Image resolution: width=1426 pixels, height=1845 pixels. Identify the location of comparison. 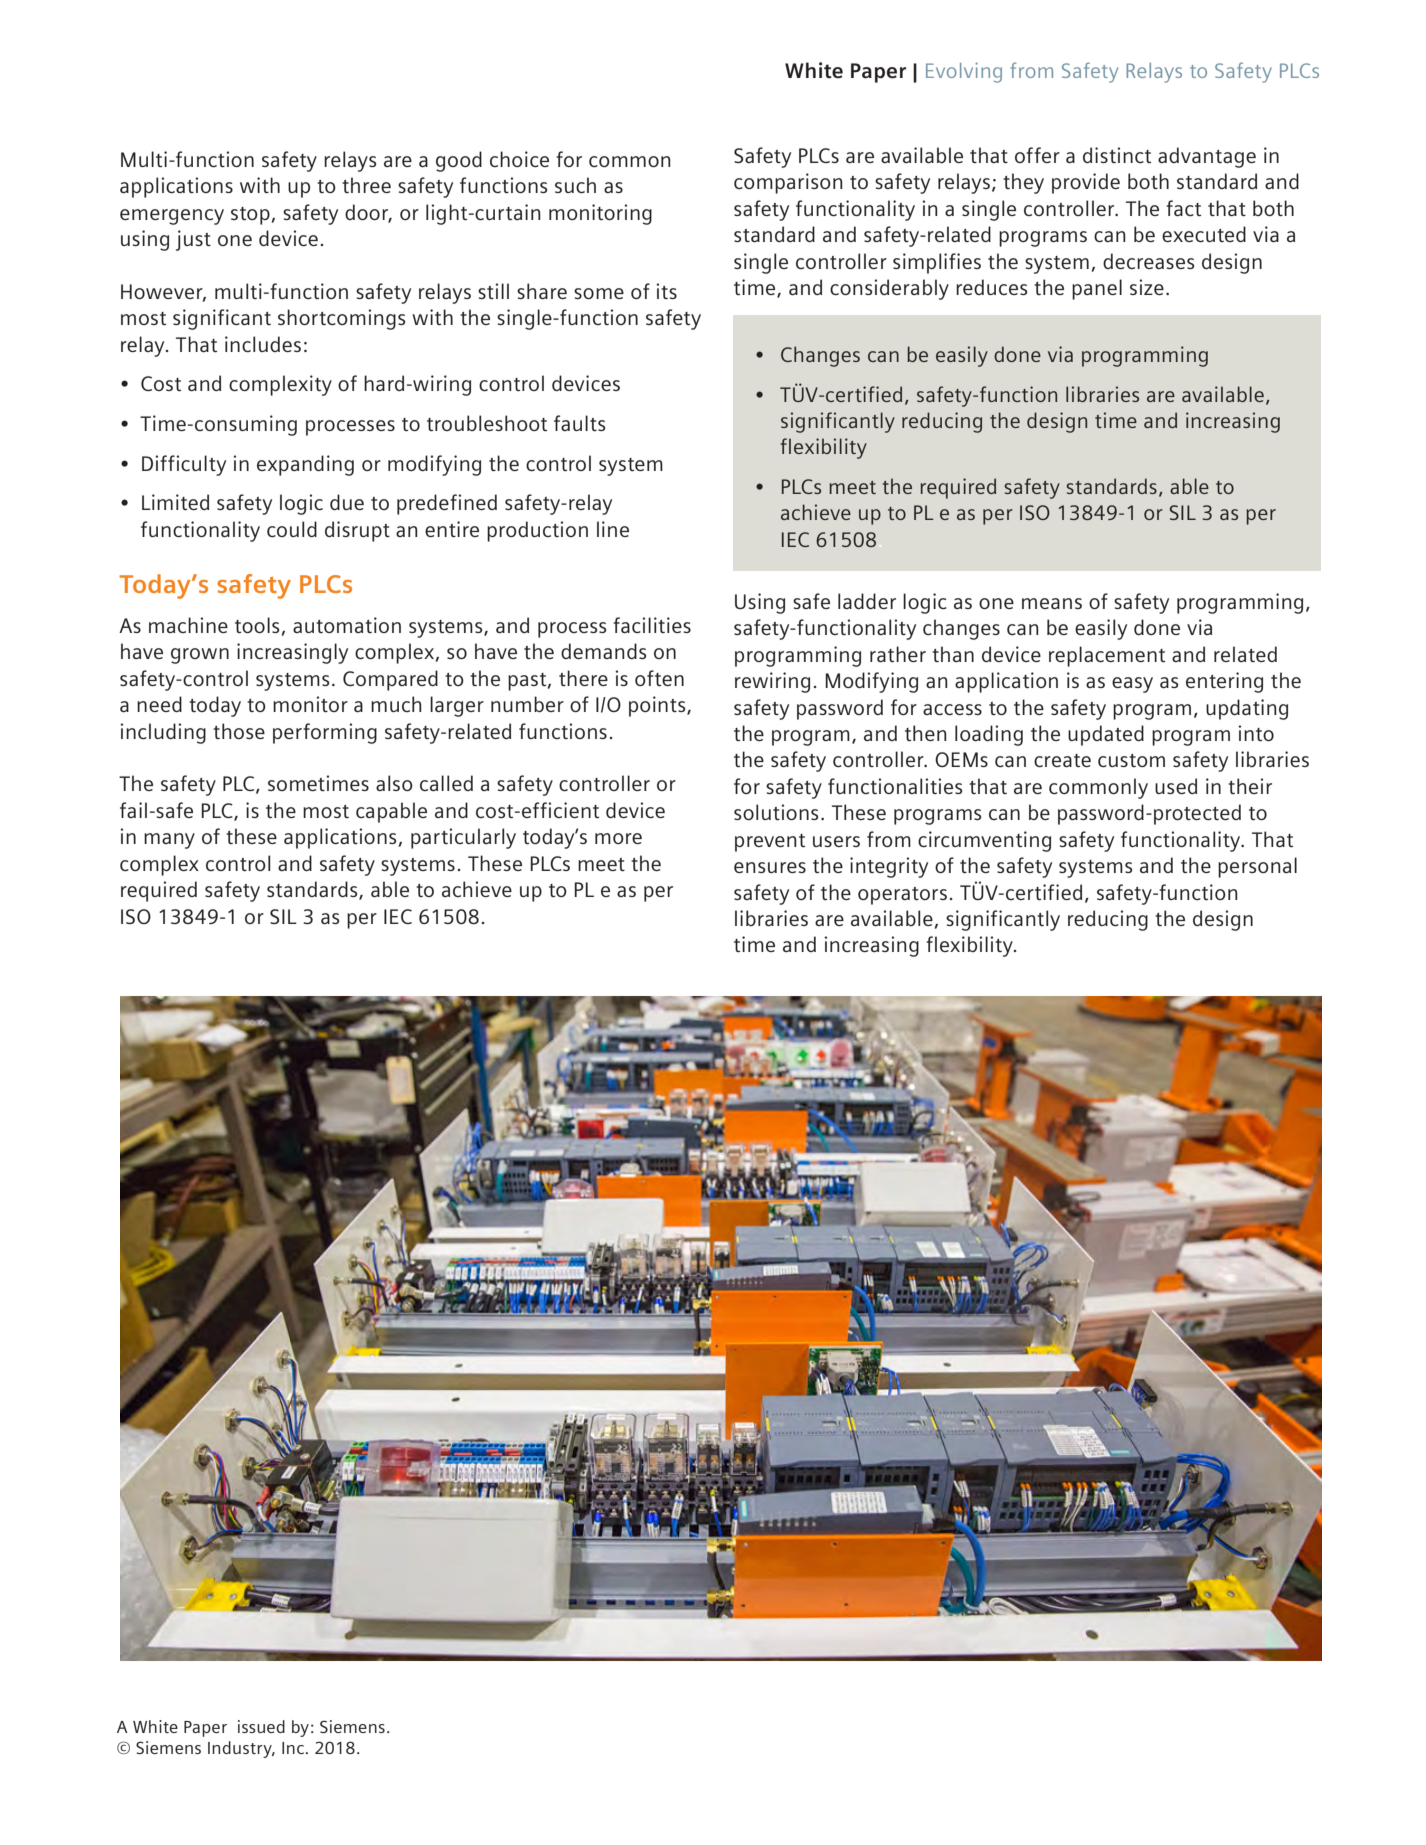
(788, 183).
